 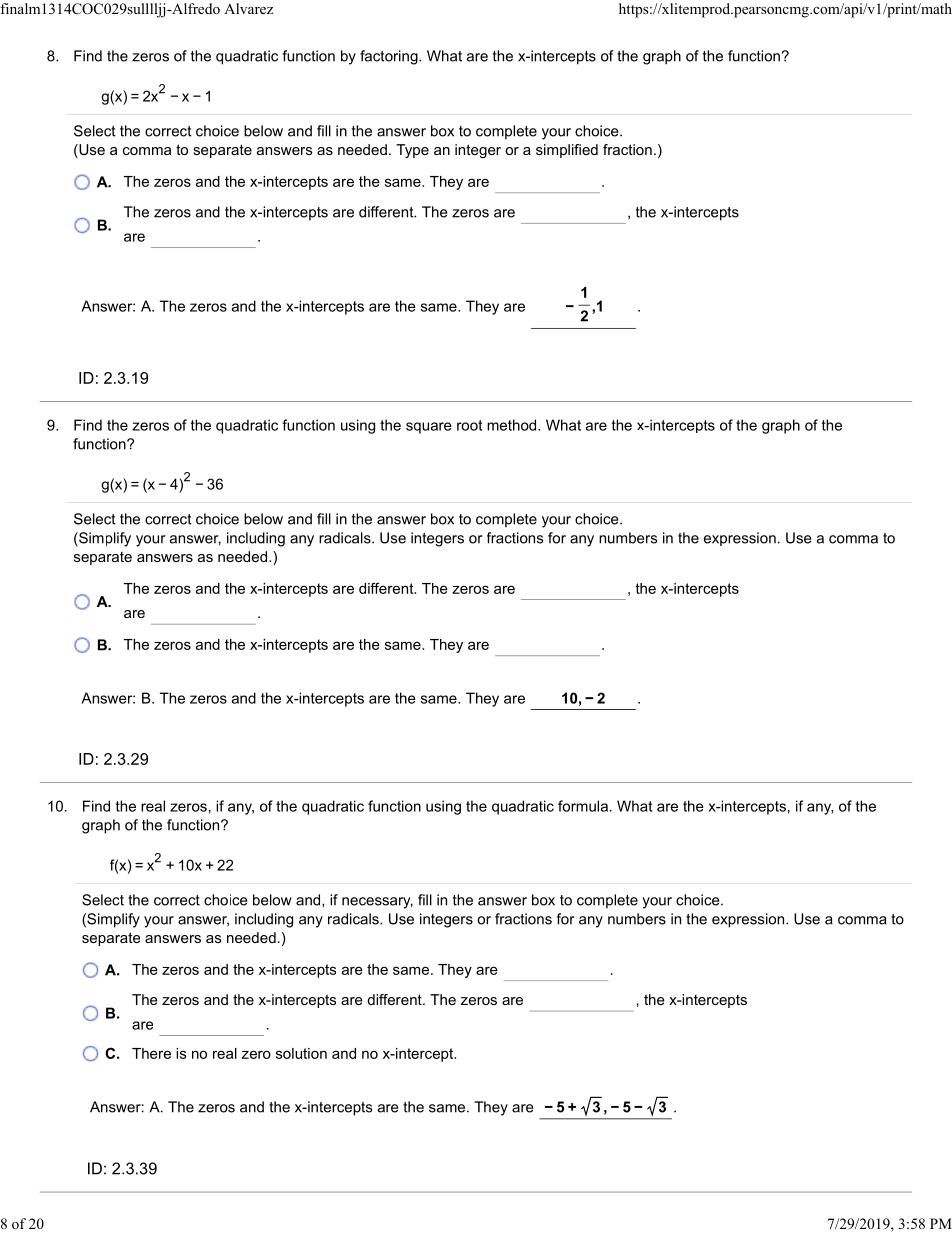 I want to click on simplified, so click(x=567, y=151).
